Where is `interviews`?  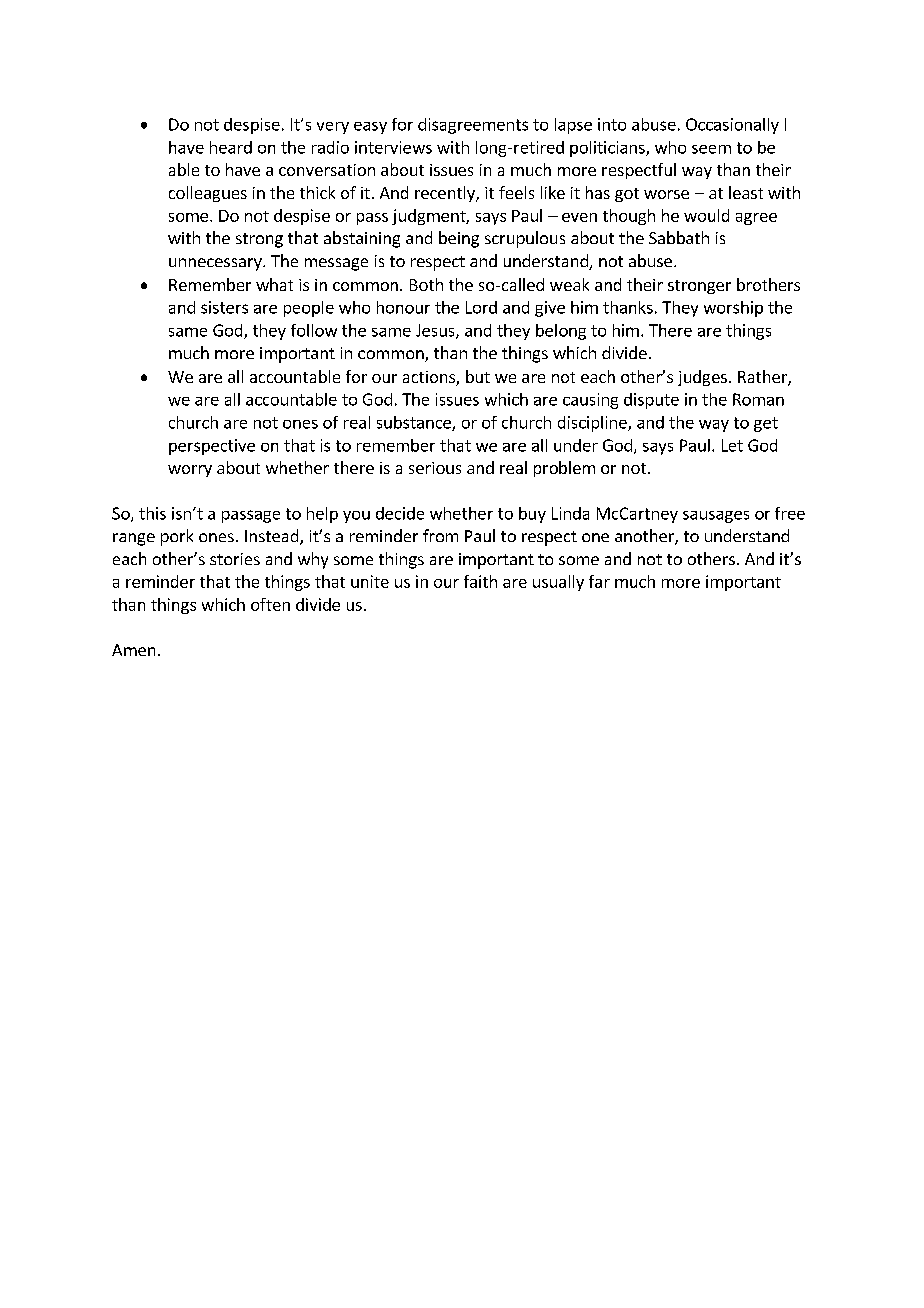
interviews is located at coordinates (393, 147).
